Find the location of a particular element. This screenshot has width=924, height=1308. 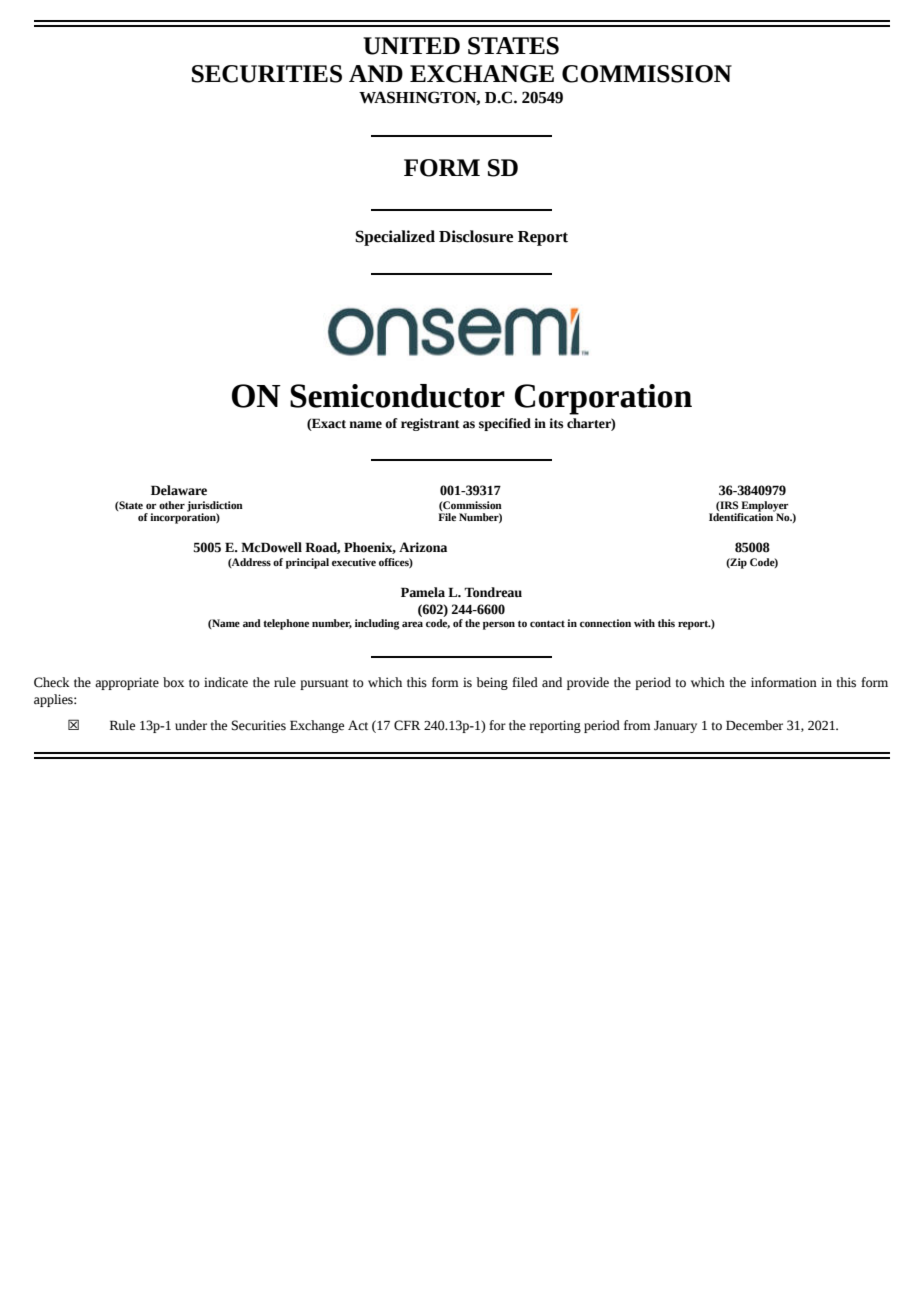

January is located at coordinates (675, 726).
